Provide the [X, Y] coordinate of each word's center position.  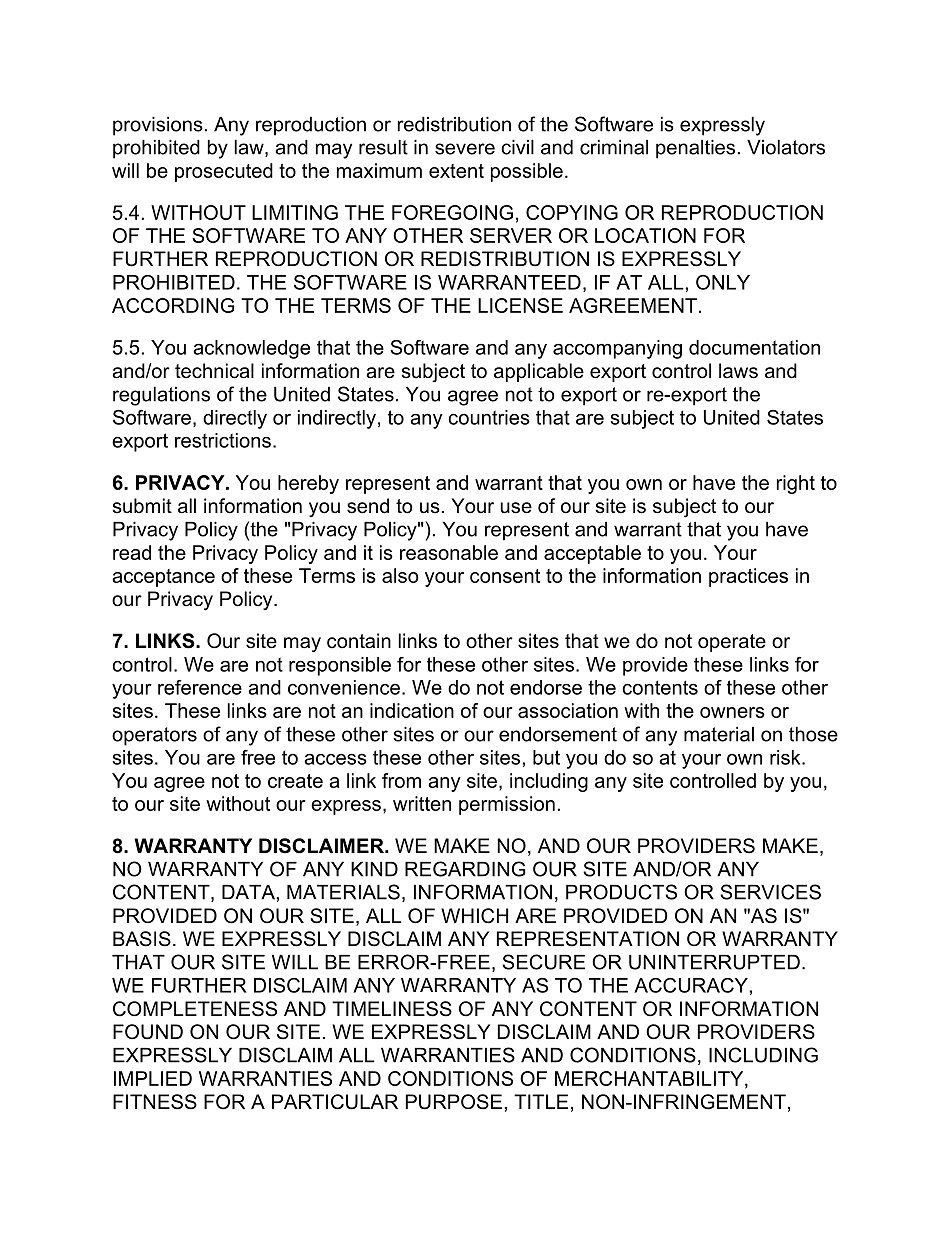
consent [505, 576]
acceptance [163, 578]
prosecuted [224, 172]
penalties [695, 149]
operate [732, 643]
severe [465, 149]
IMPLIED [153, 1078]
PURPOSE [454, 1102]
